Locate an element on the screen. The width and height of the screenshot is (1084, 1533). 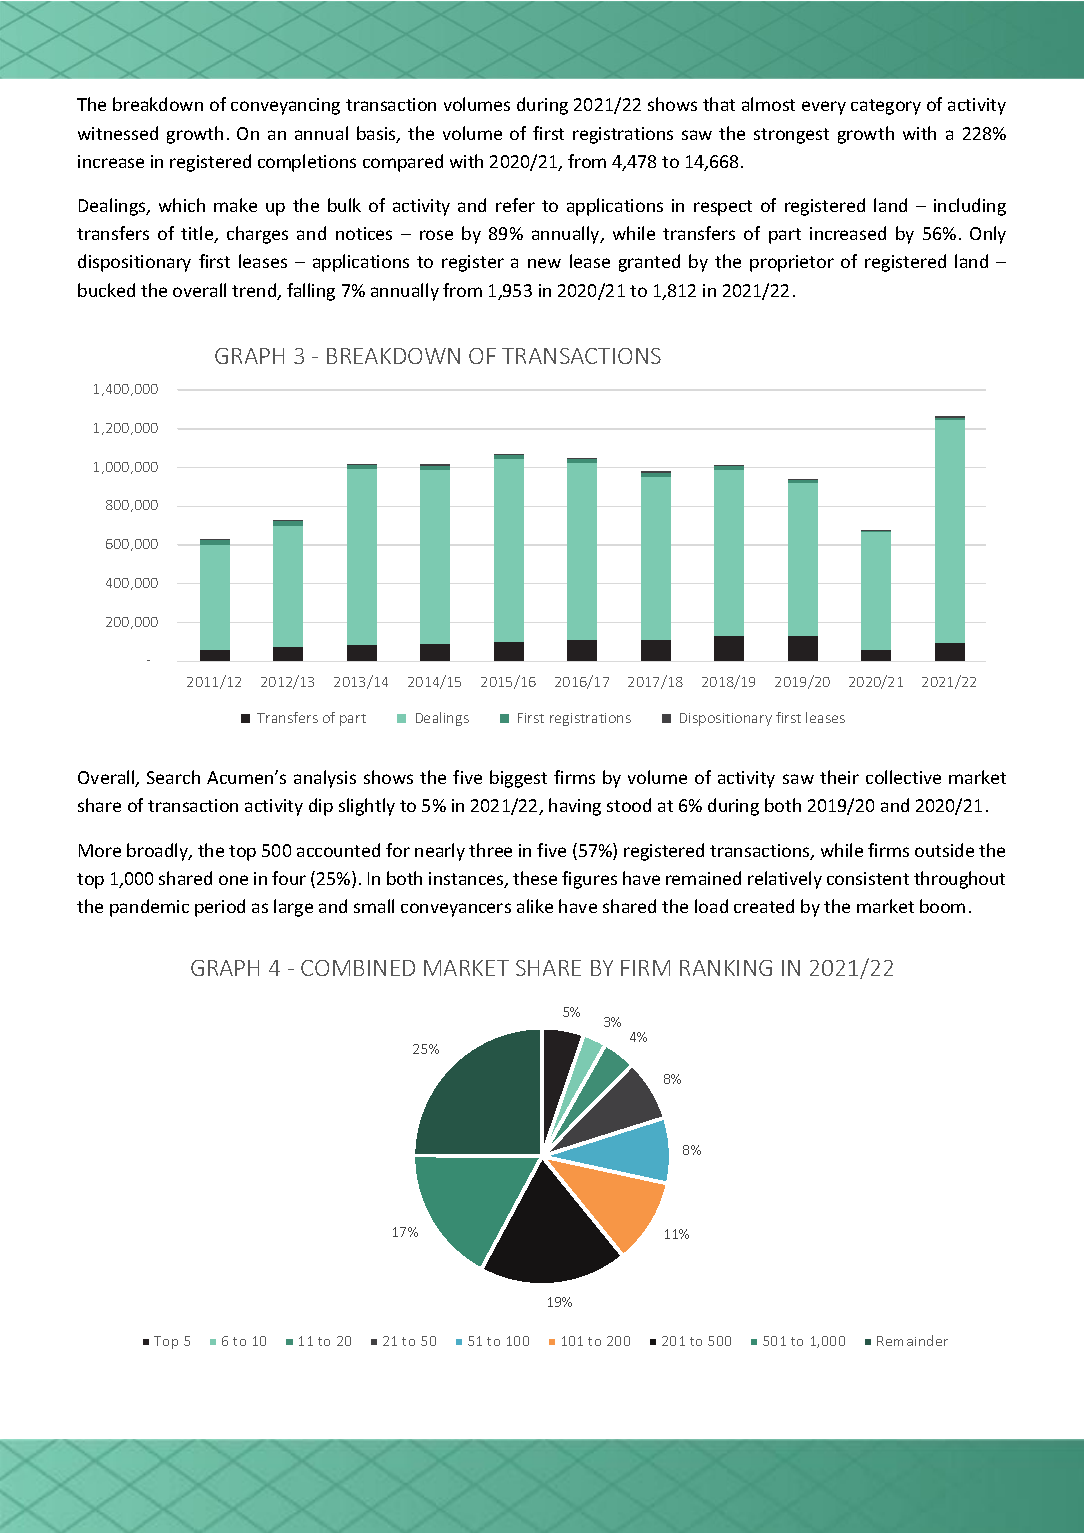
consistent is located at coordinates (868, 878).
